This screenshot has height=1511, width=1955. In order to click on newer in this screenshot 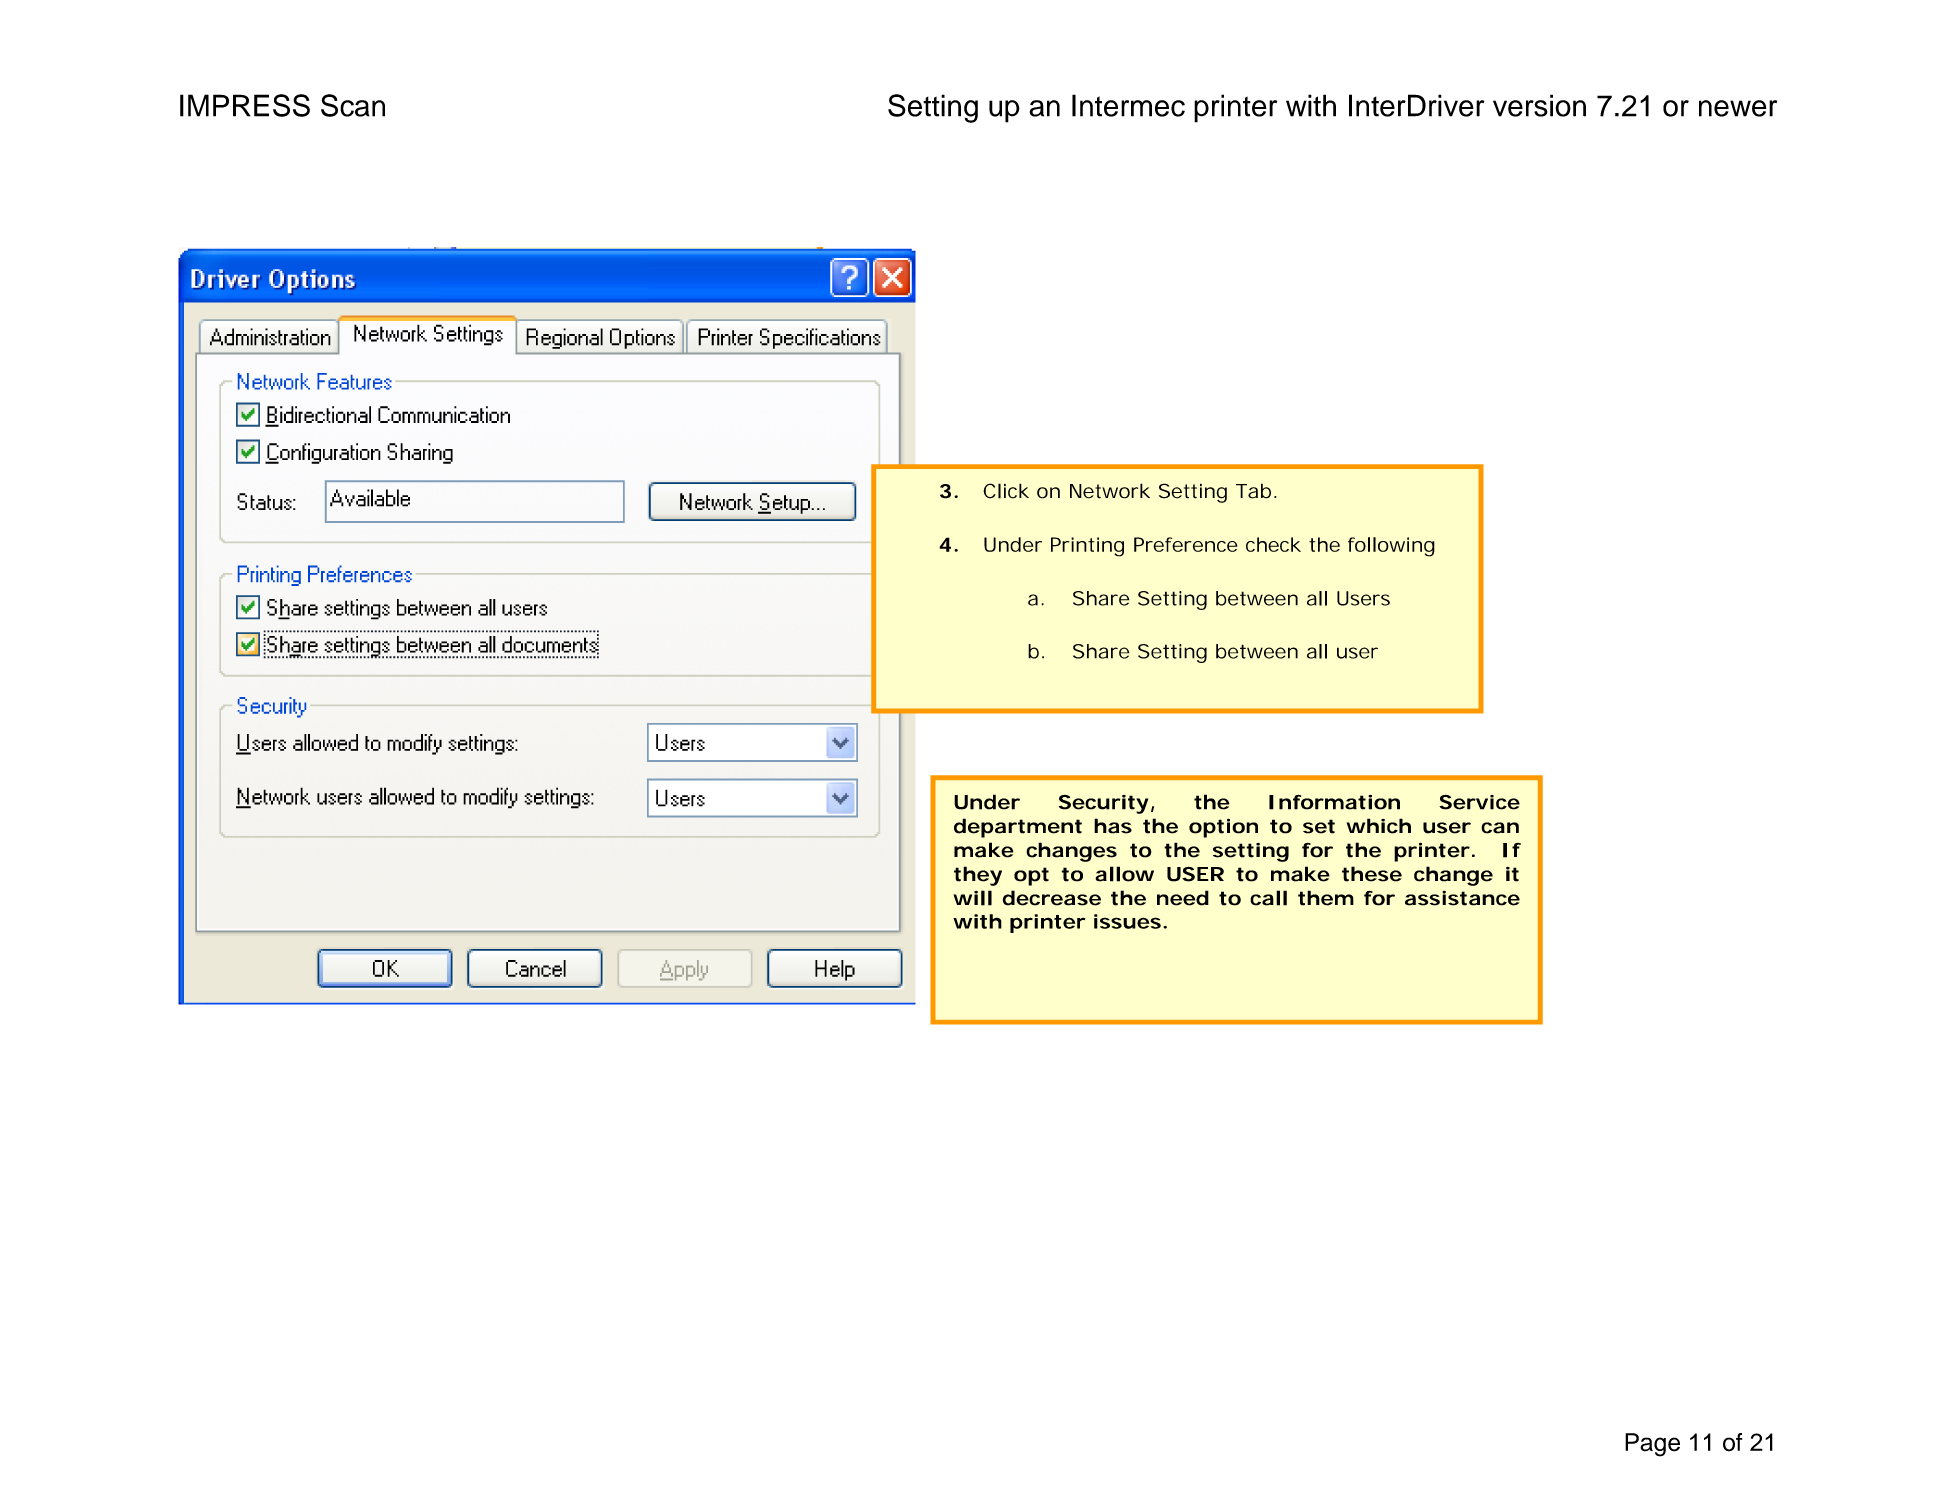, I will do `click(1738, 108)`.
